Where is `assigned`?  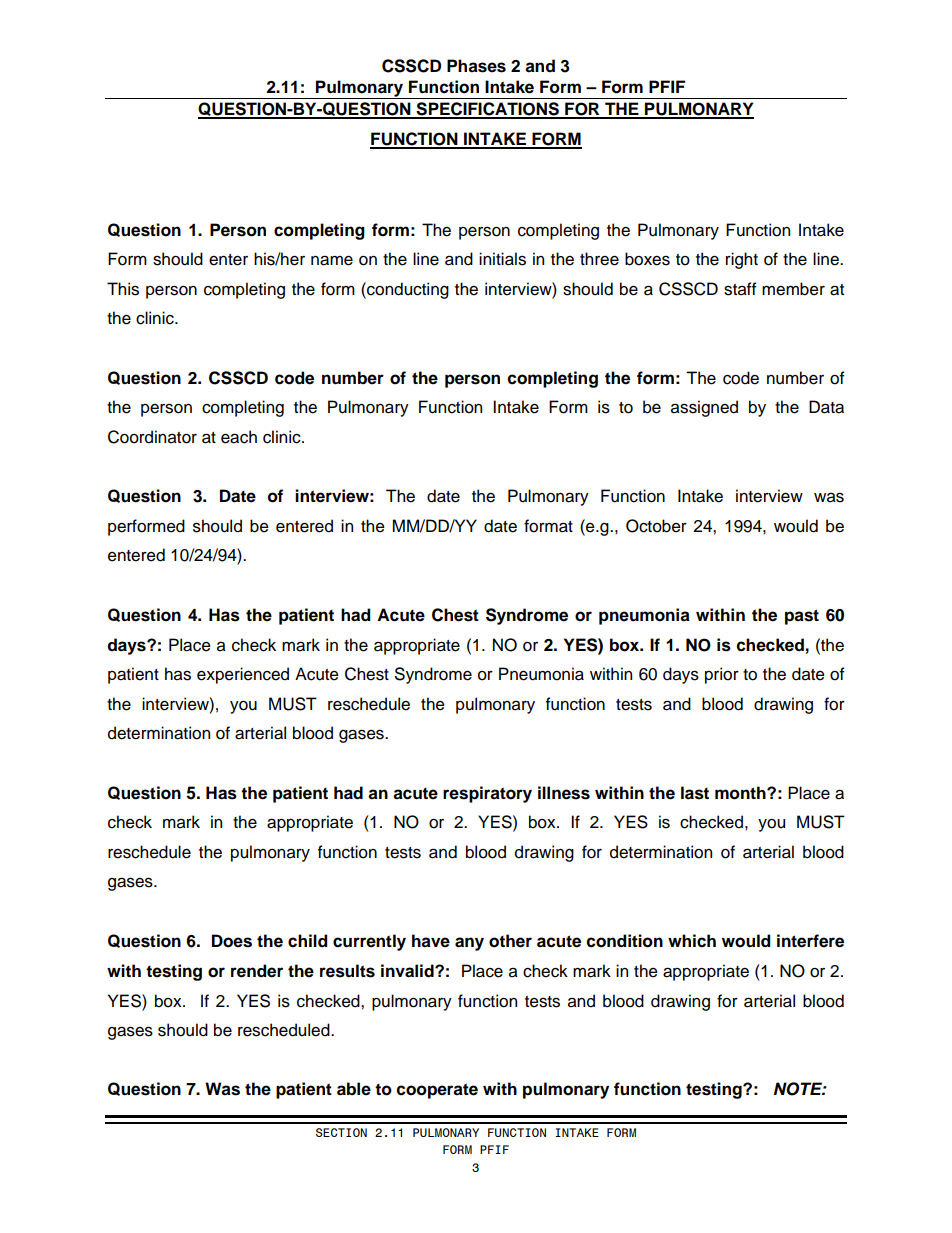 assigned is located at coordinates (704, 408).
